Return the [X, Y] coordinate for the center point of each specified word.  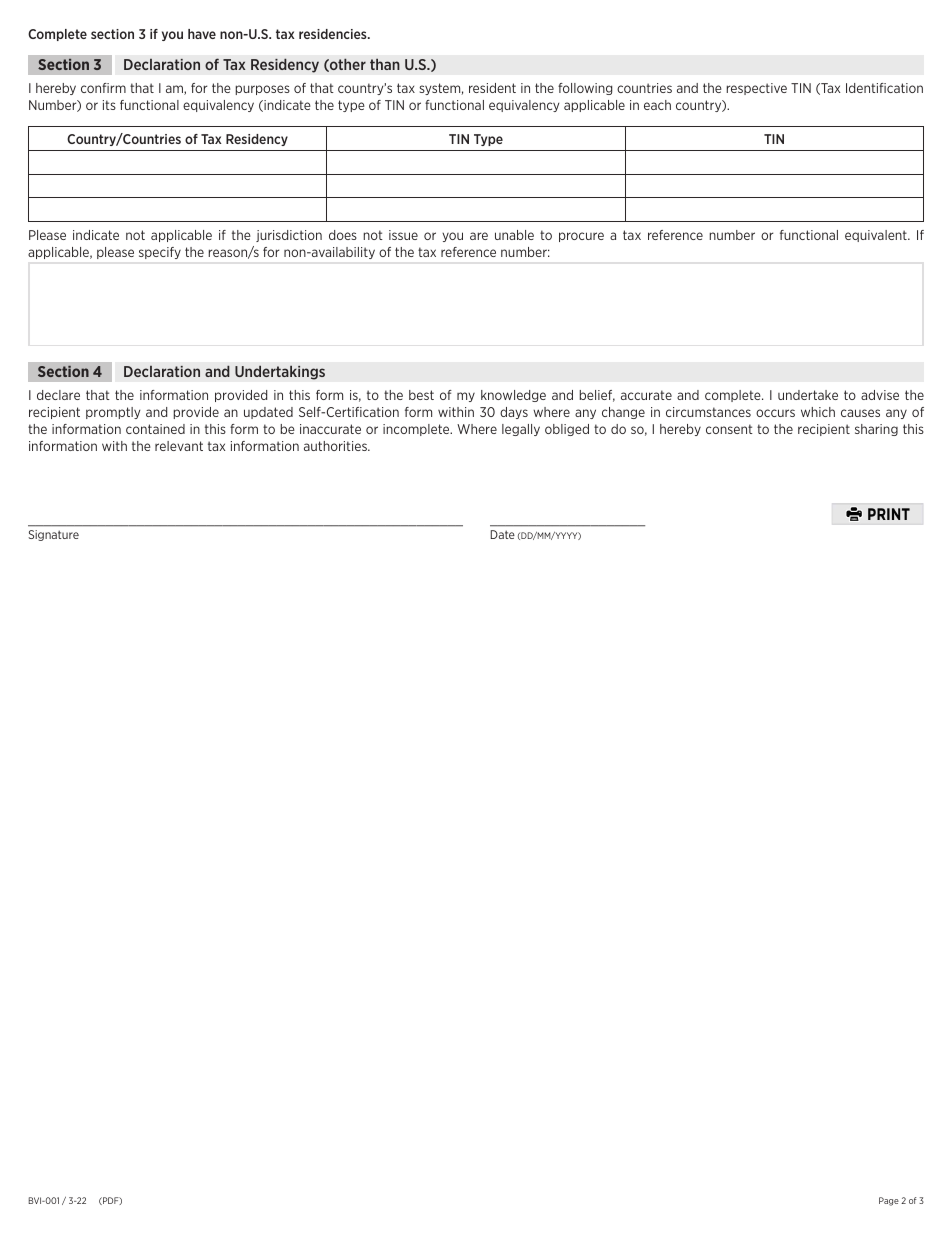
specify [160, 253]
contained [155, 429]
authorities [336, 446]
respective [756, 89]
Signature [53, 535]
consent [729, 429]
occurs [775, 413]
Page [889, 1201]
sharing [876, 430]
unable [514, 235]
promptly [113, 413]
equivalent [877, 236]
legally [521, 430]
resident [492, 88]
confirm [103, 88]
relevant [179, 446]
